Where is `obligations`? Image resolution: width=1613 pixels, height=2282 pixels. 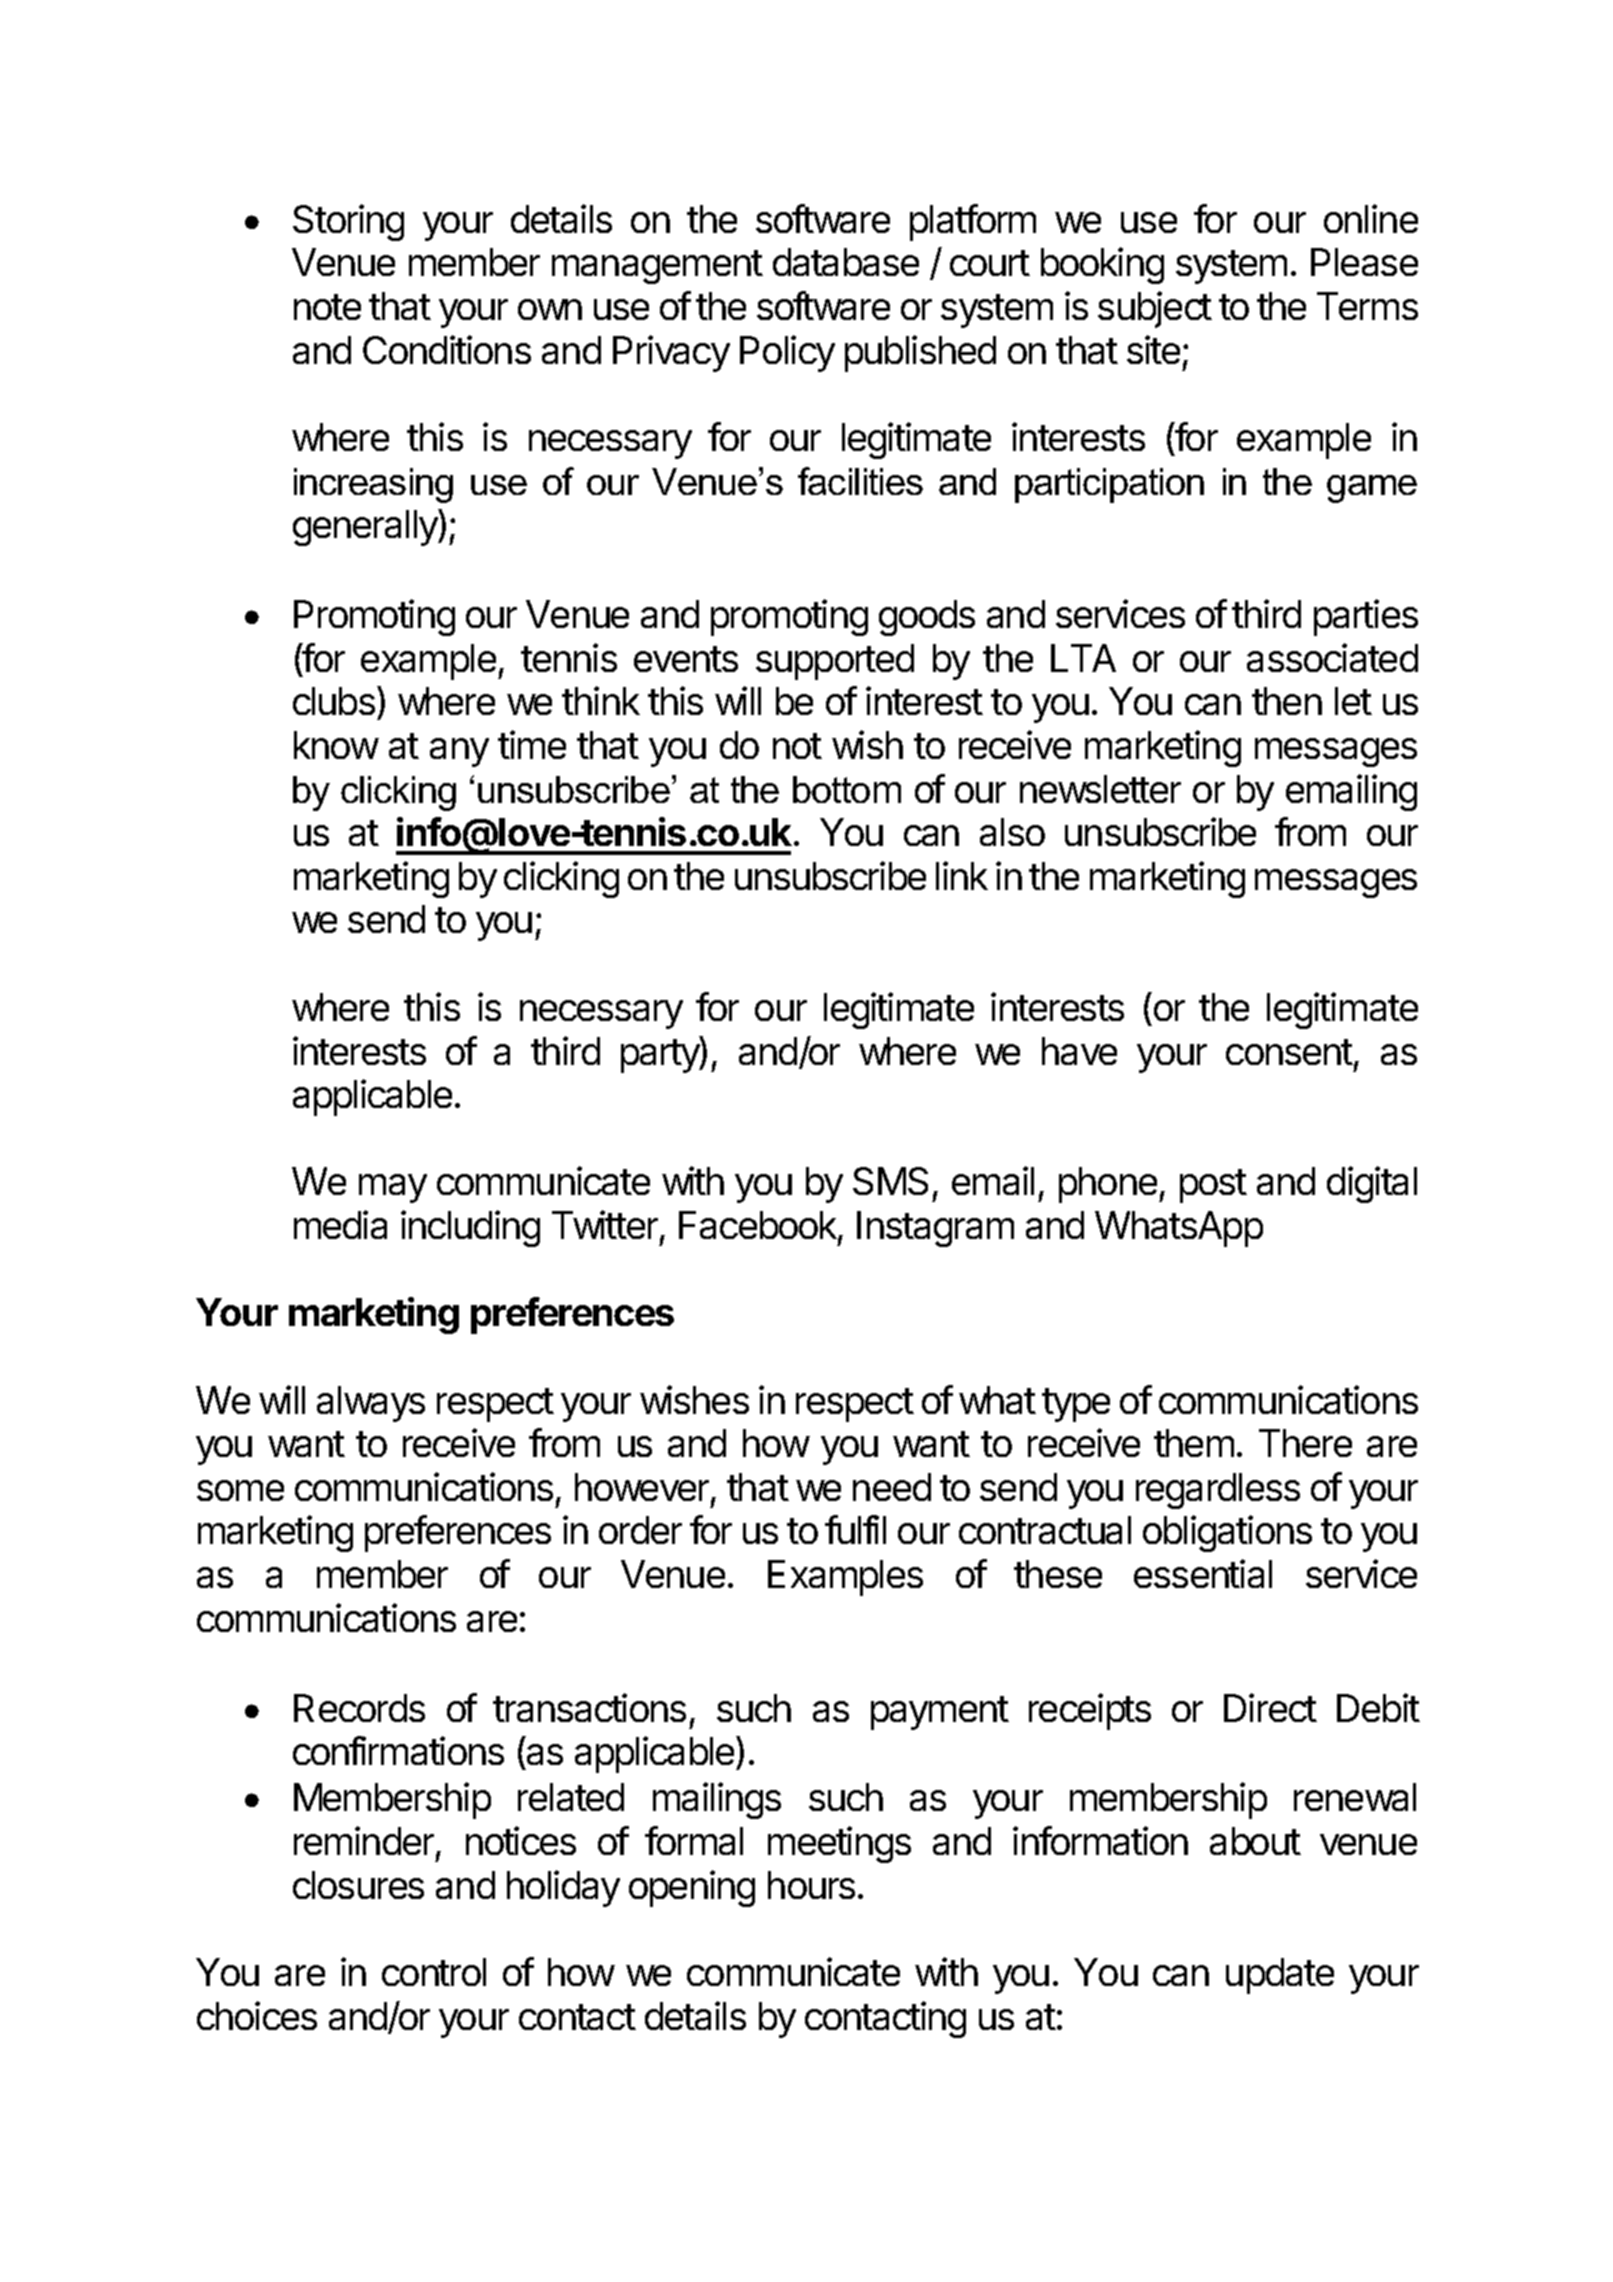 obligations is located at coordinates (1227, 1533).
